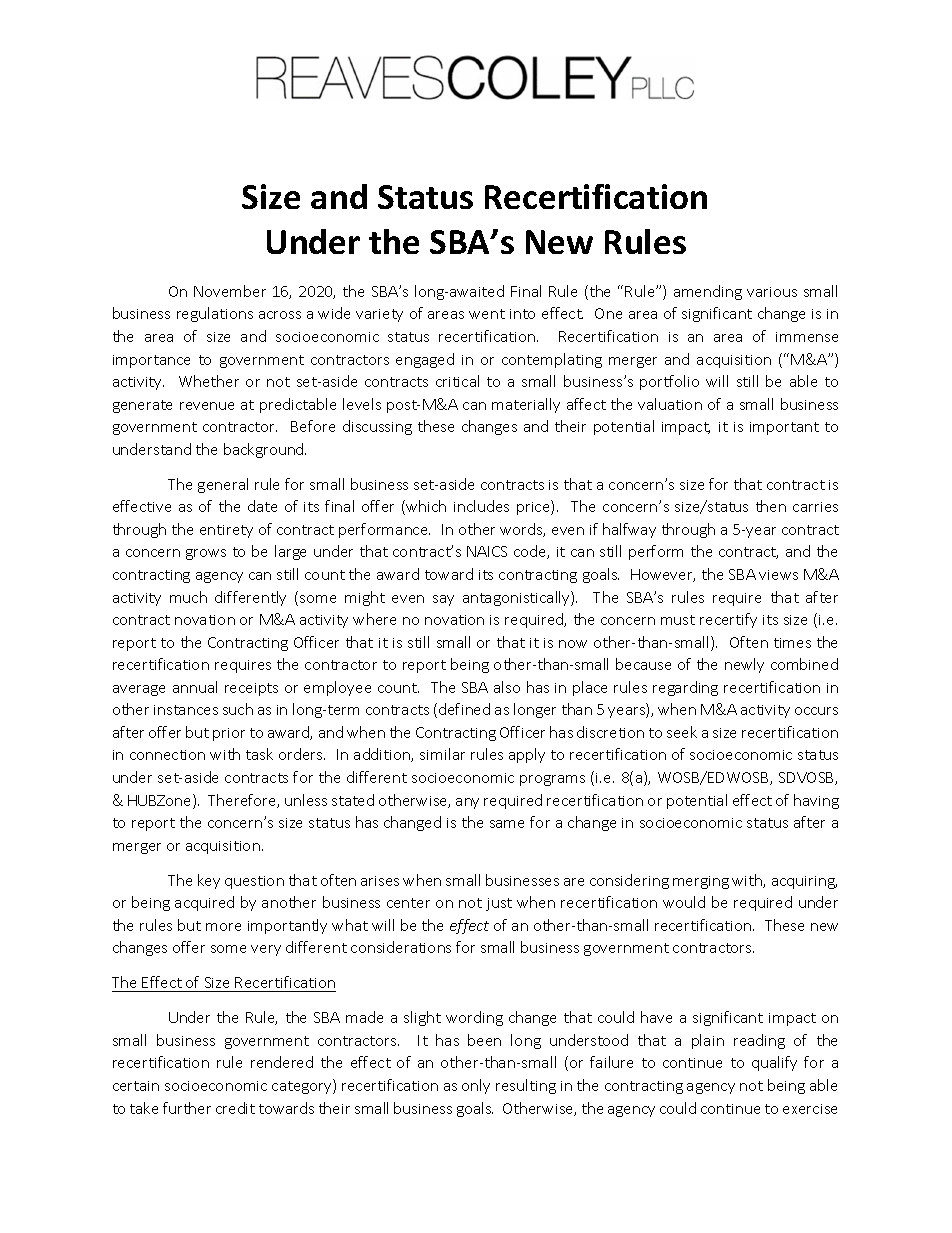  I want to click on regulations, so click(215, 314).
